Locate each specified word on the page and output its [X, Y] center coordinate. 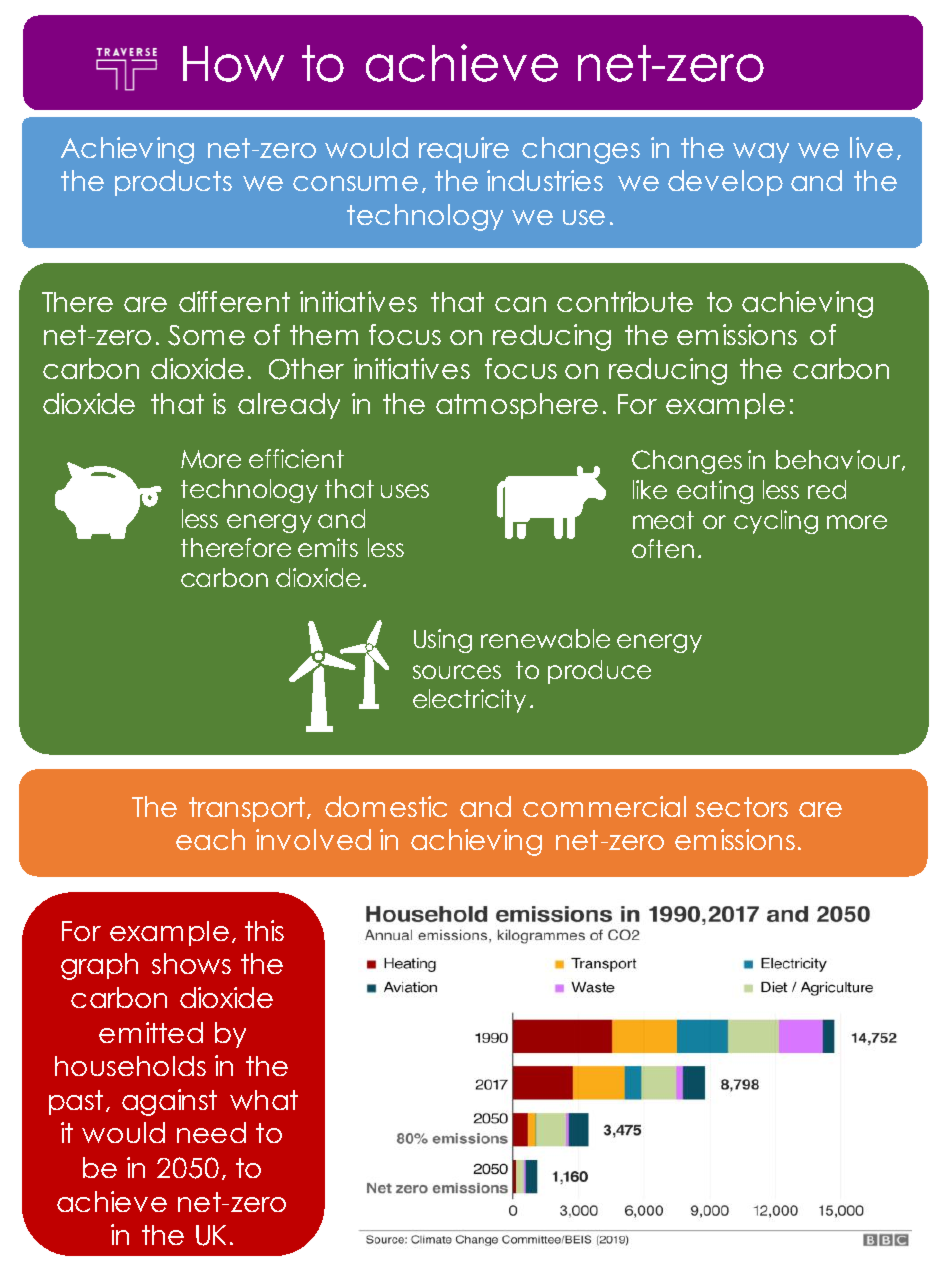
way [761, 153]
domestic [386, 806]
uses [405, 491]
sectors [742, 807]
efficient [296, 458]
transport [248, 809]
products [173, 183]
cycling [776, 522]
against [169, 1102]
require [464, 150]
